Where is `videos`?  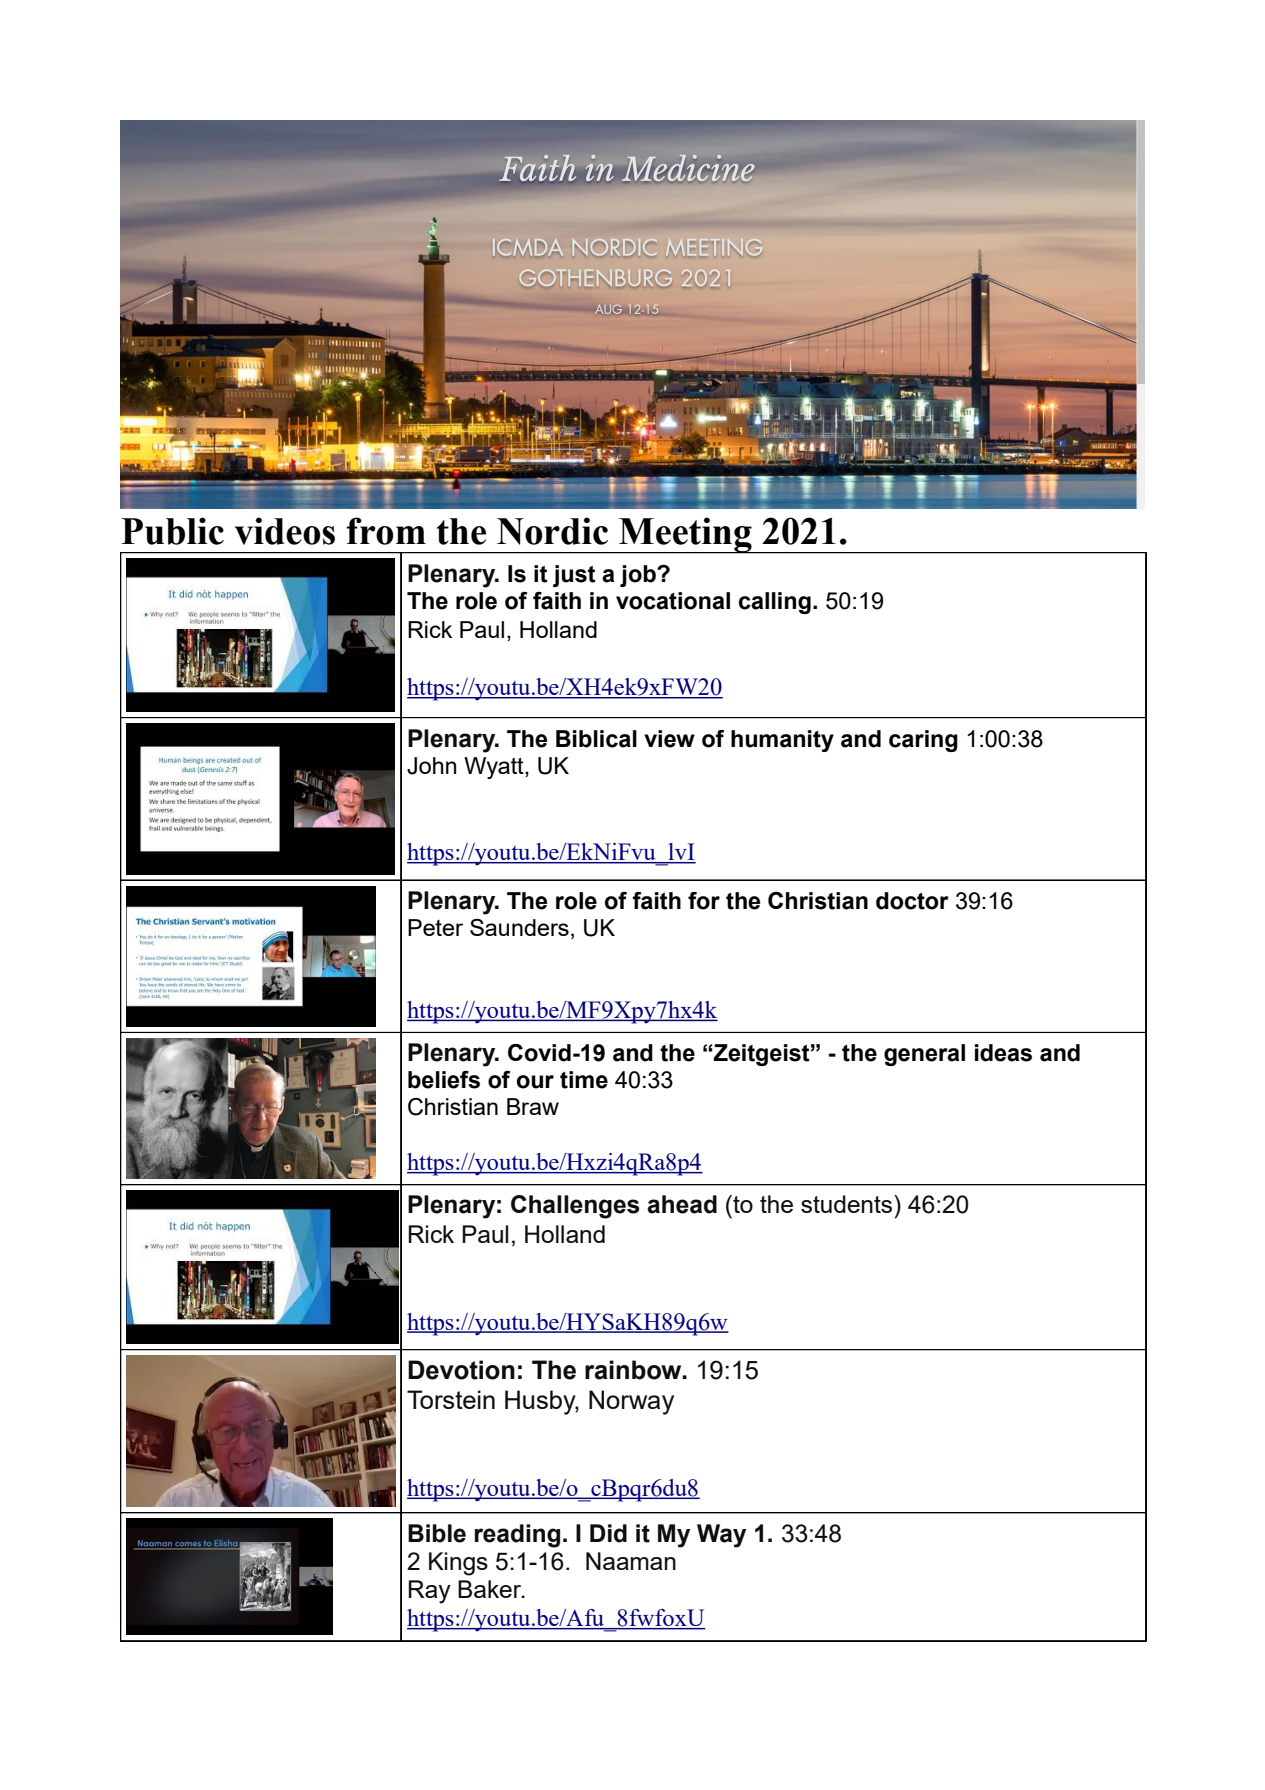
videos is located at coordinates (285, 531).
